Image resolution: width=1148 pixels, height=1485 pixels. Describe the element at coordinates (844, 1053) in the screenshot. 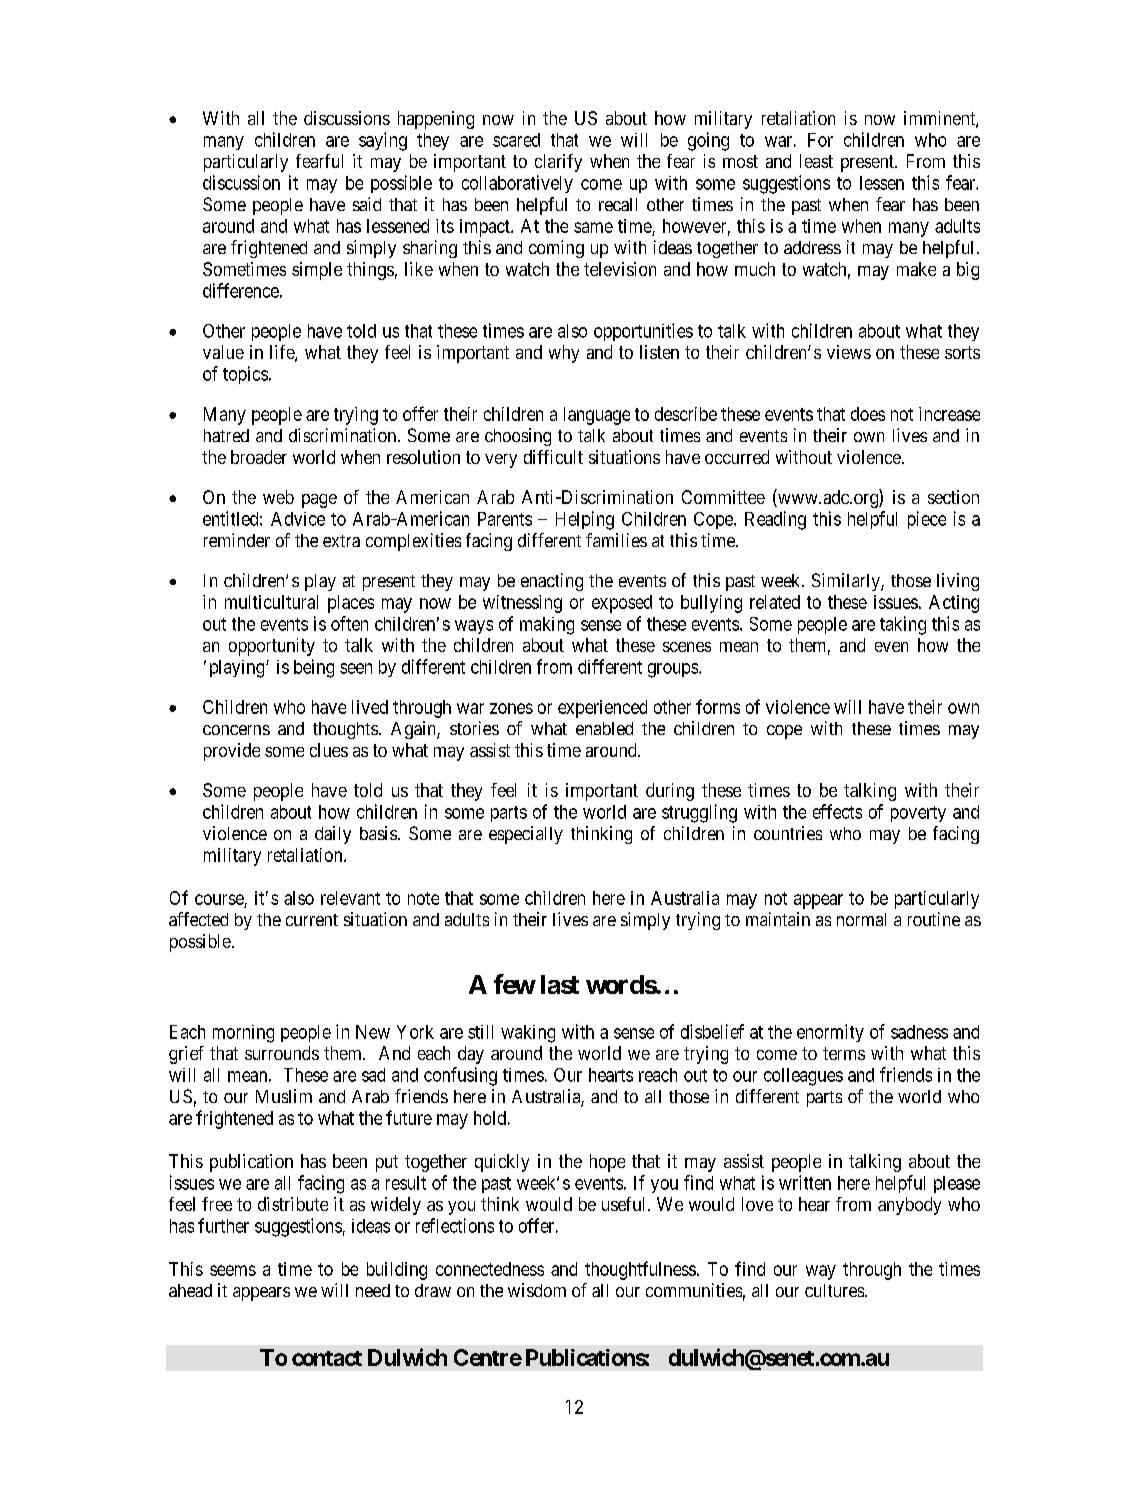

I see `terms` at that location.
